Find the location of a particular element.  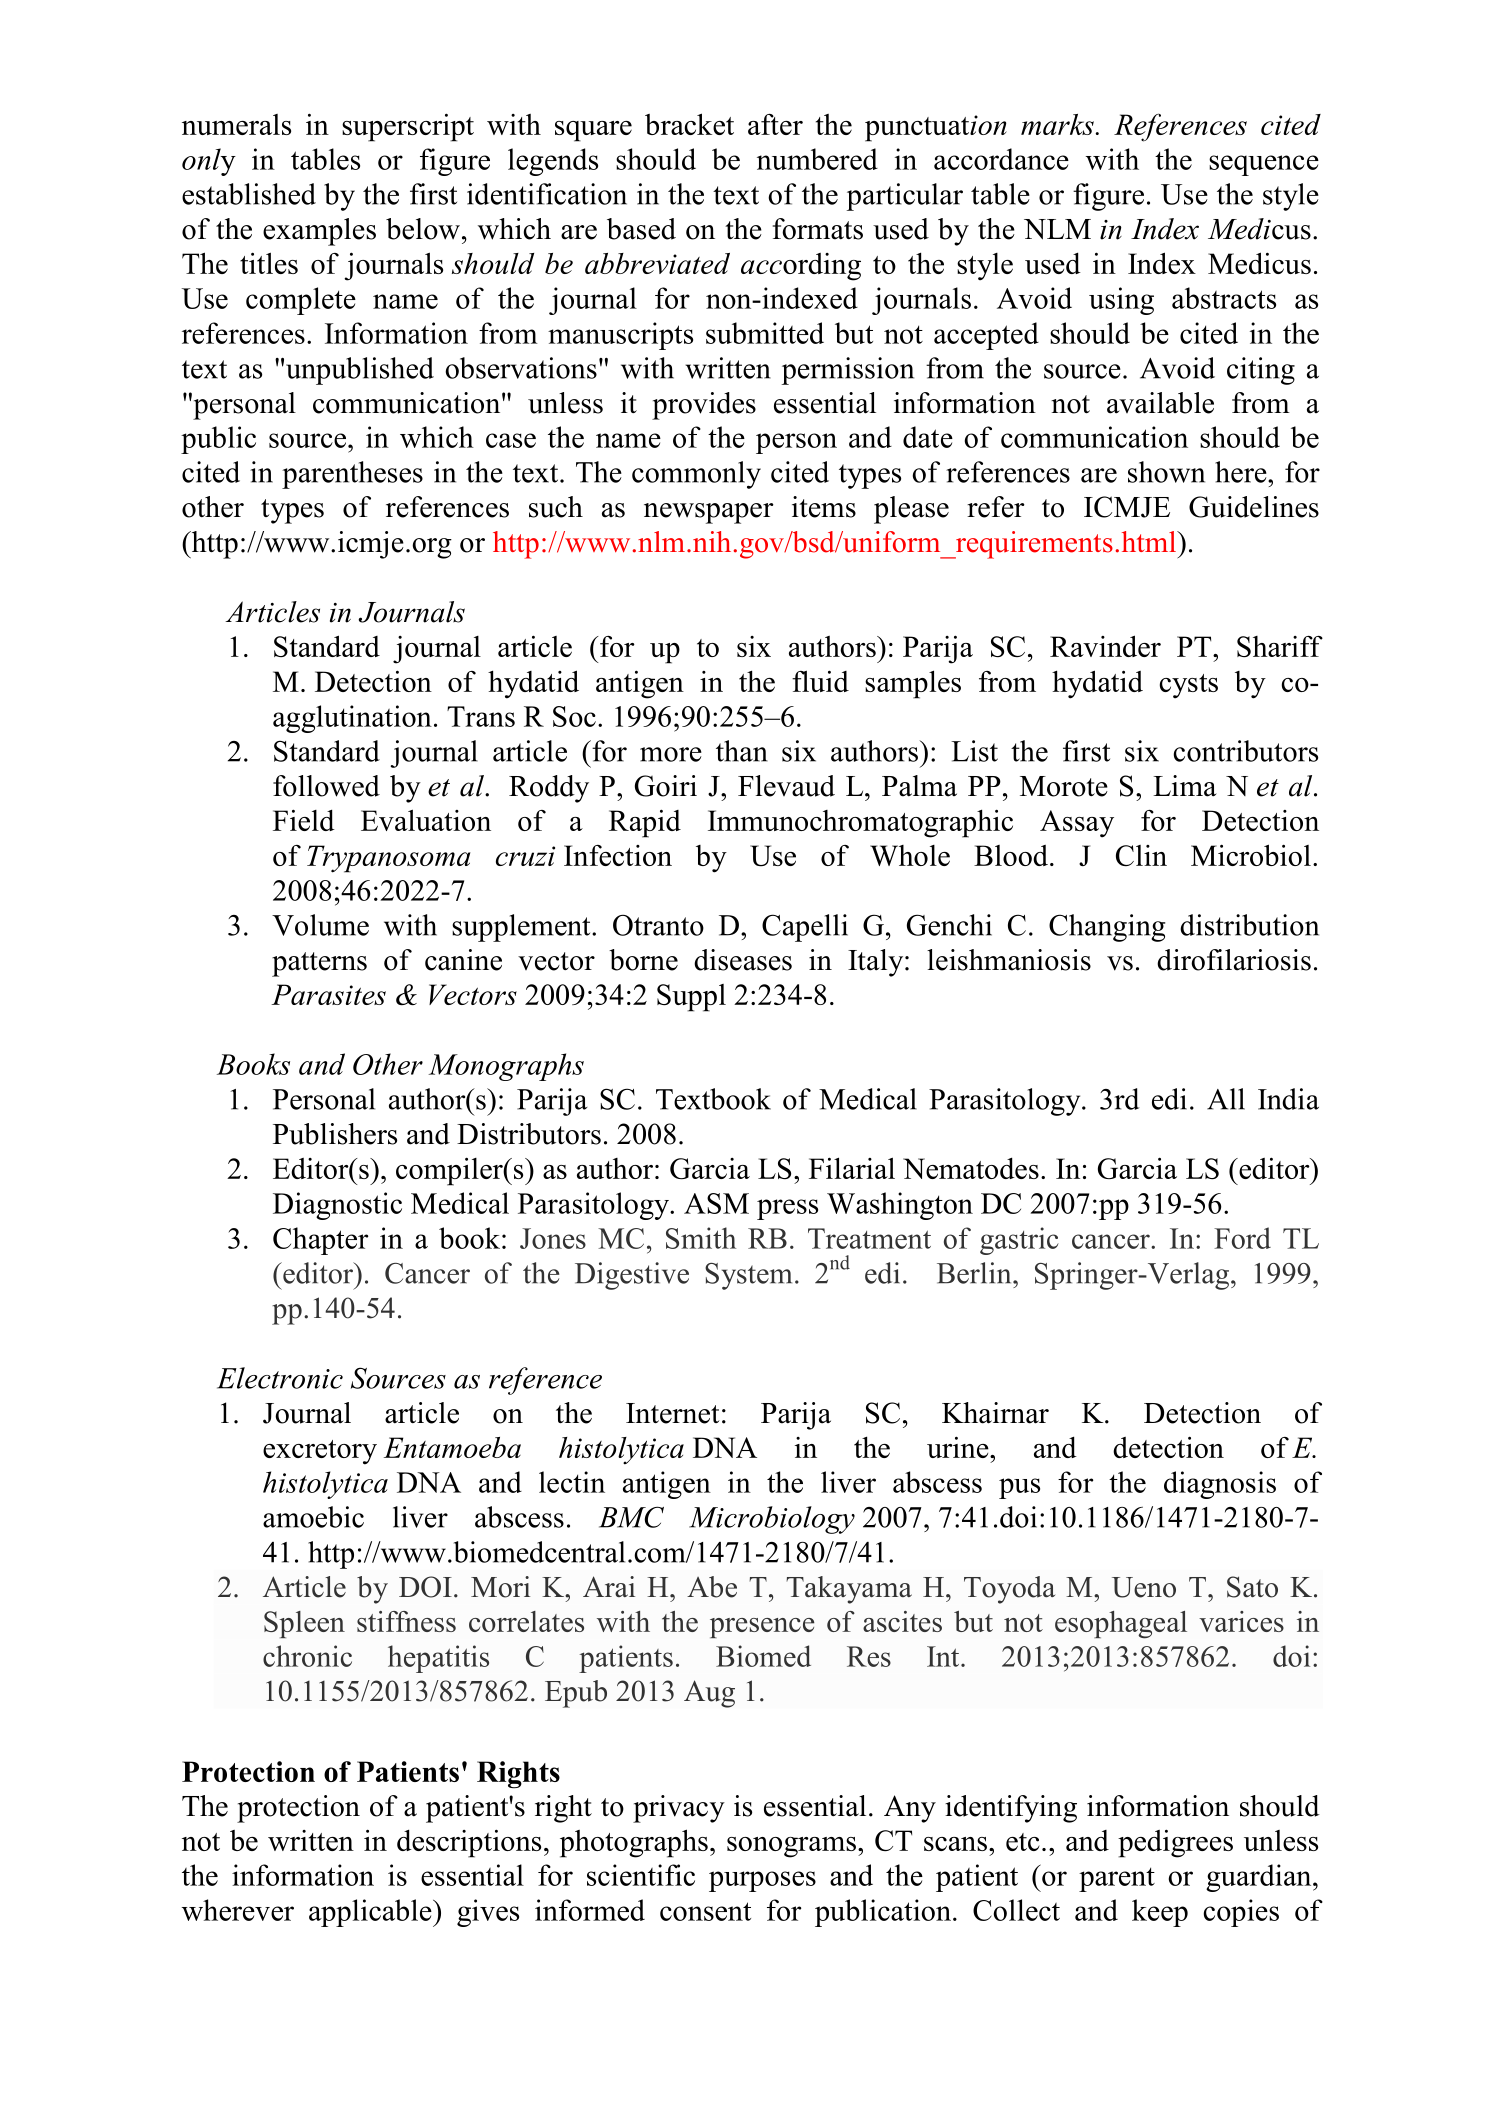

applicable is located at coordinates (371, 1913).
